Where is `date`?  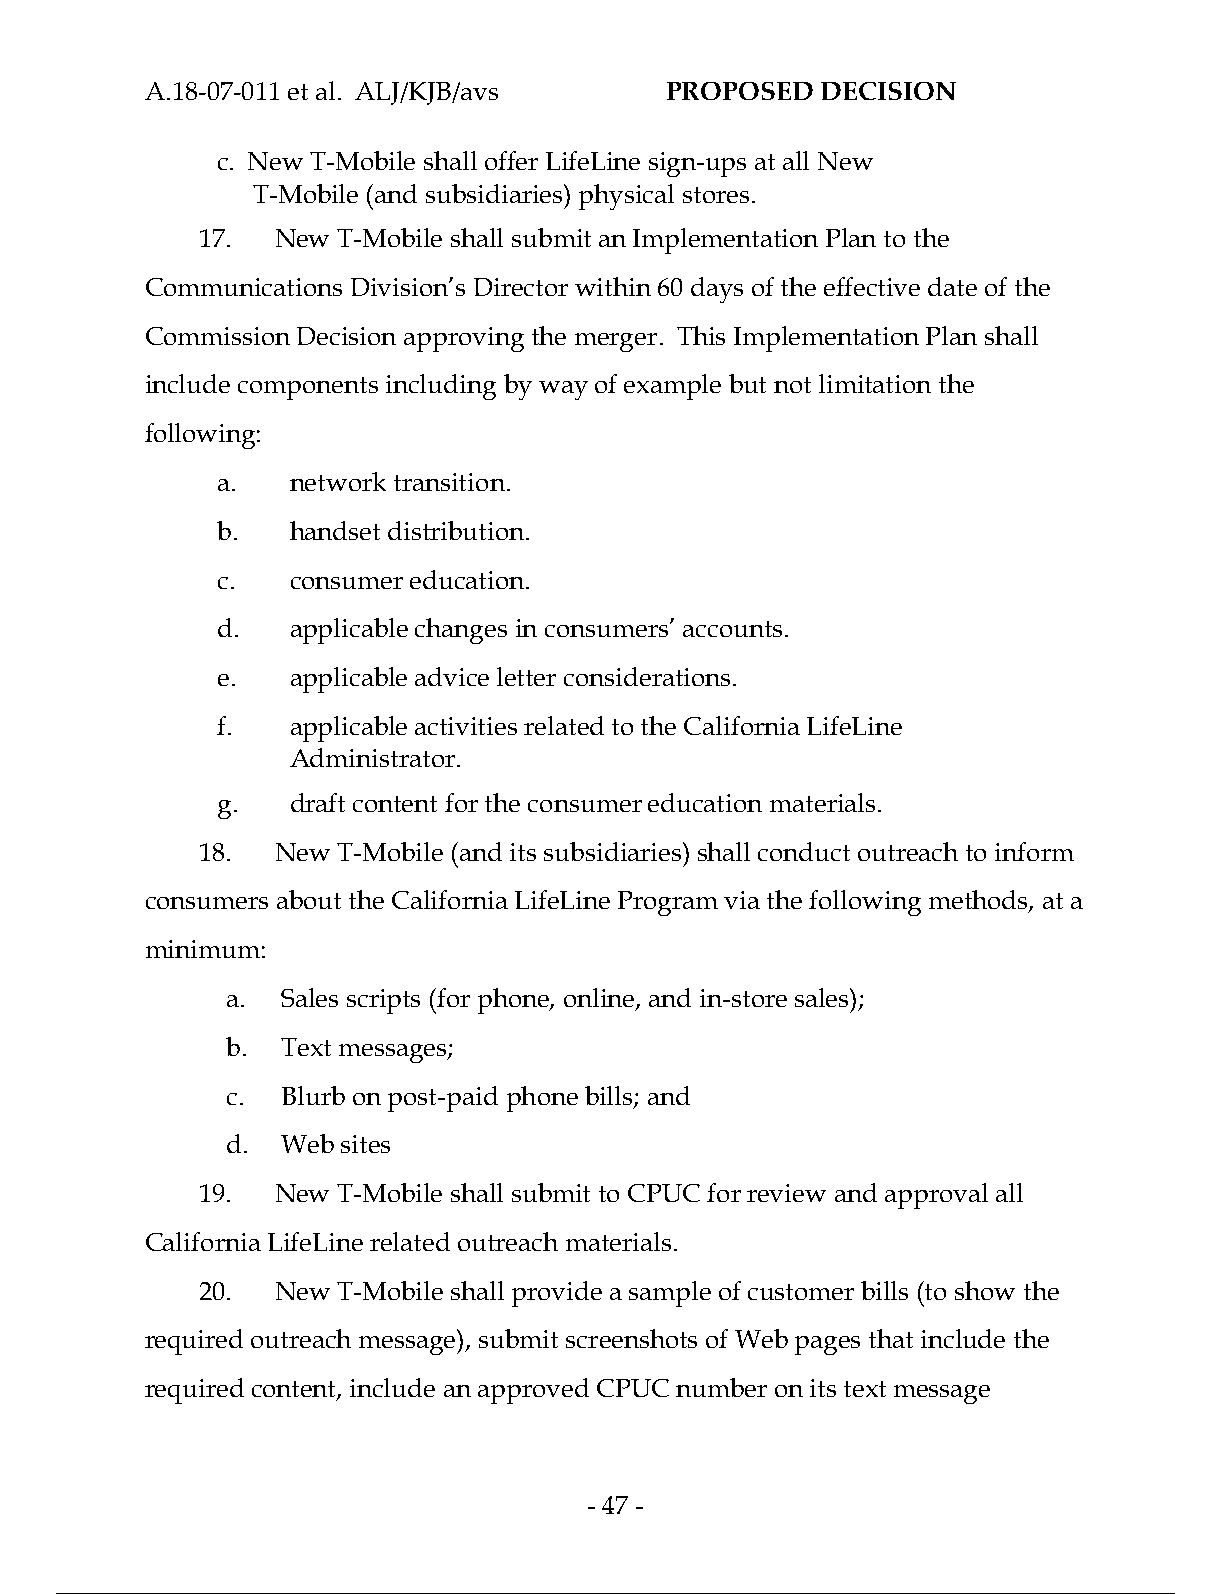
date is located at coordinates (952, 286).
